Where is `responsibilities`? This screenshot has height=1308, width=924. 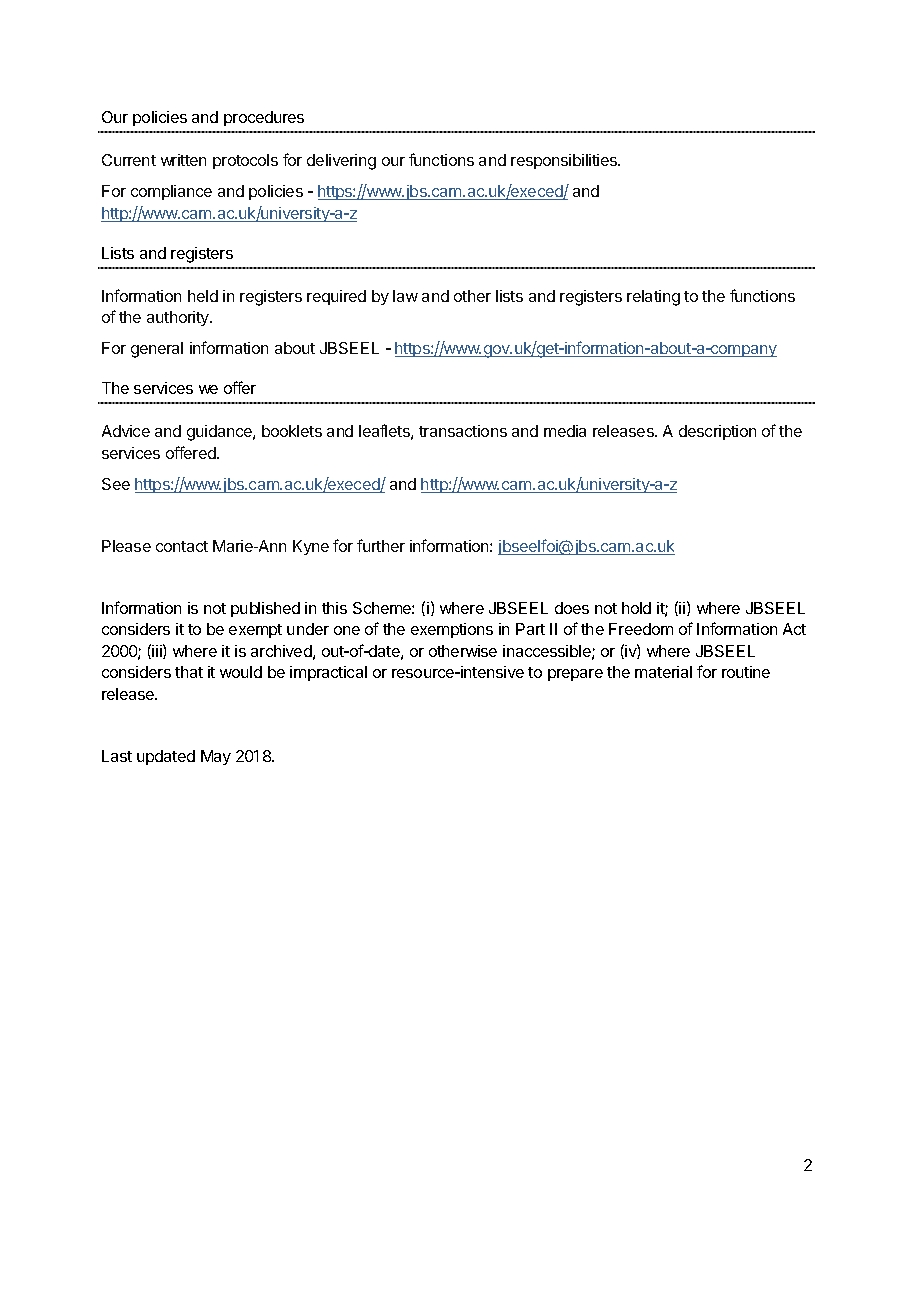
responsibilities is located at coordinates (565, 161).
